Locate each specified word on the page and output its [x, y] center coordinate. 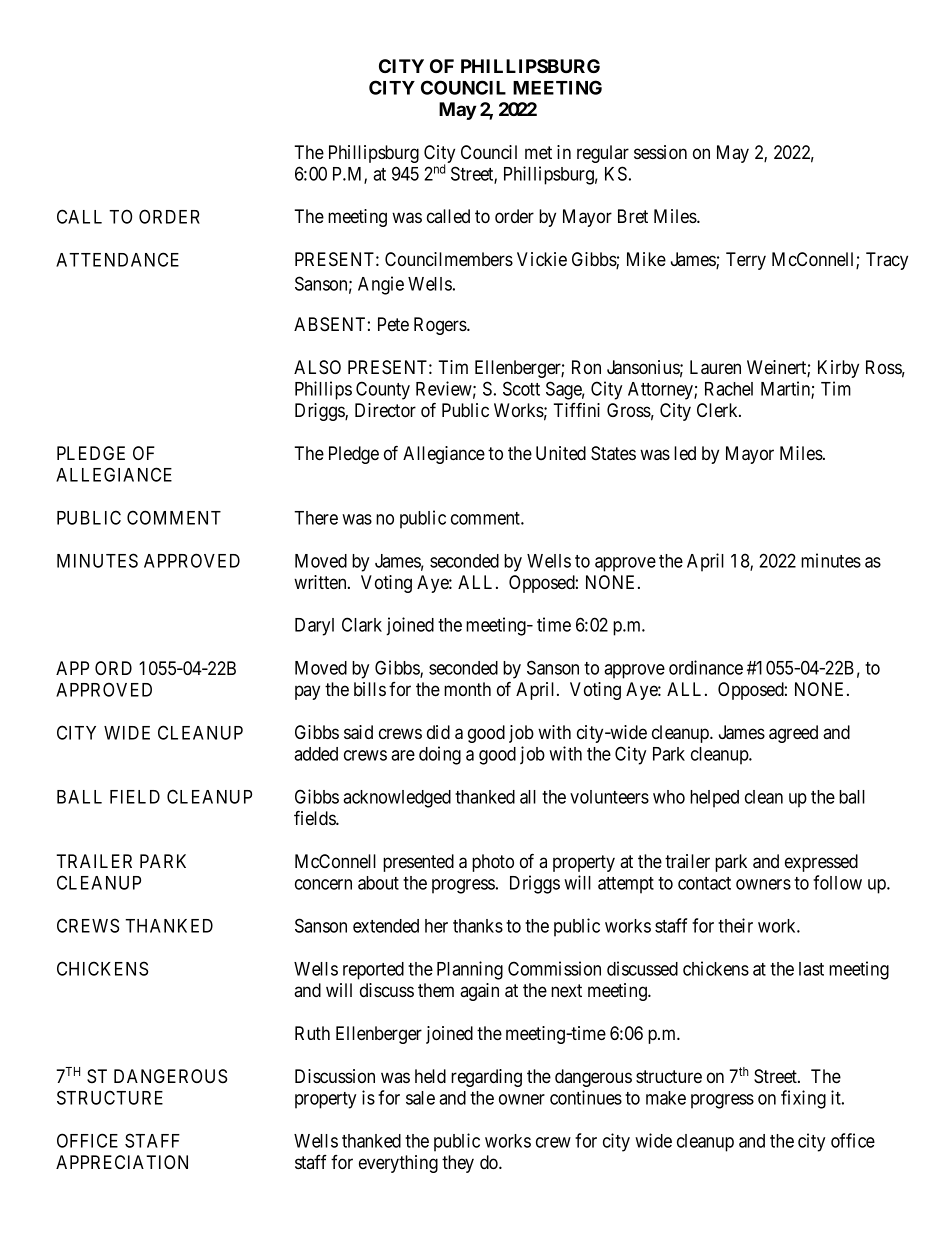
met [538, 152]
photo [493, 863]
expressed [821, 863]
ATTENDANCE [117, 259]
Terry [746, 261]
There [316, 518]
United [561, 453]
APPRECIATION [122, 1162]
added [316, 754]
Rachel [729, 389]
